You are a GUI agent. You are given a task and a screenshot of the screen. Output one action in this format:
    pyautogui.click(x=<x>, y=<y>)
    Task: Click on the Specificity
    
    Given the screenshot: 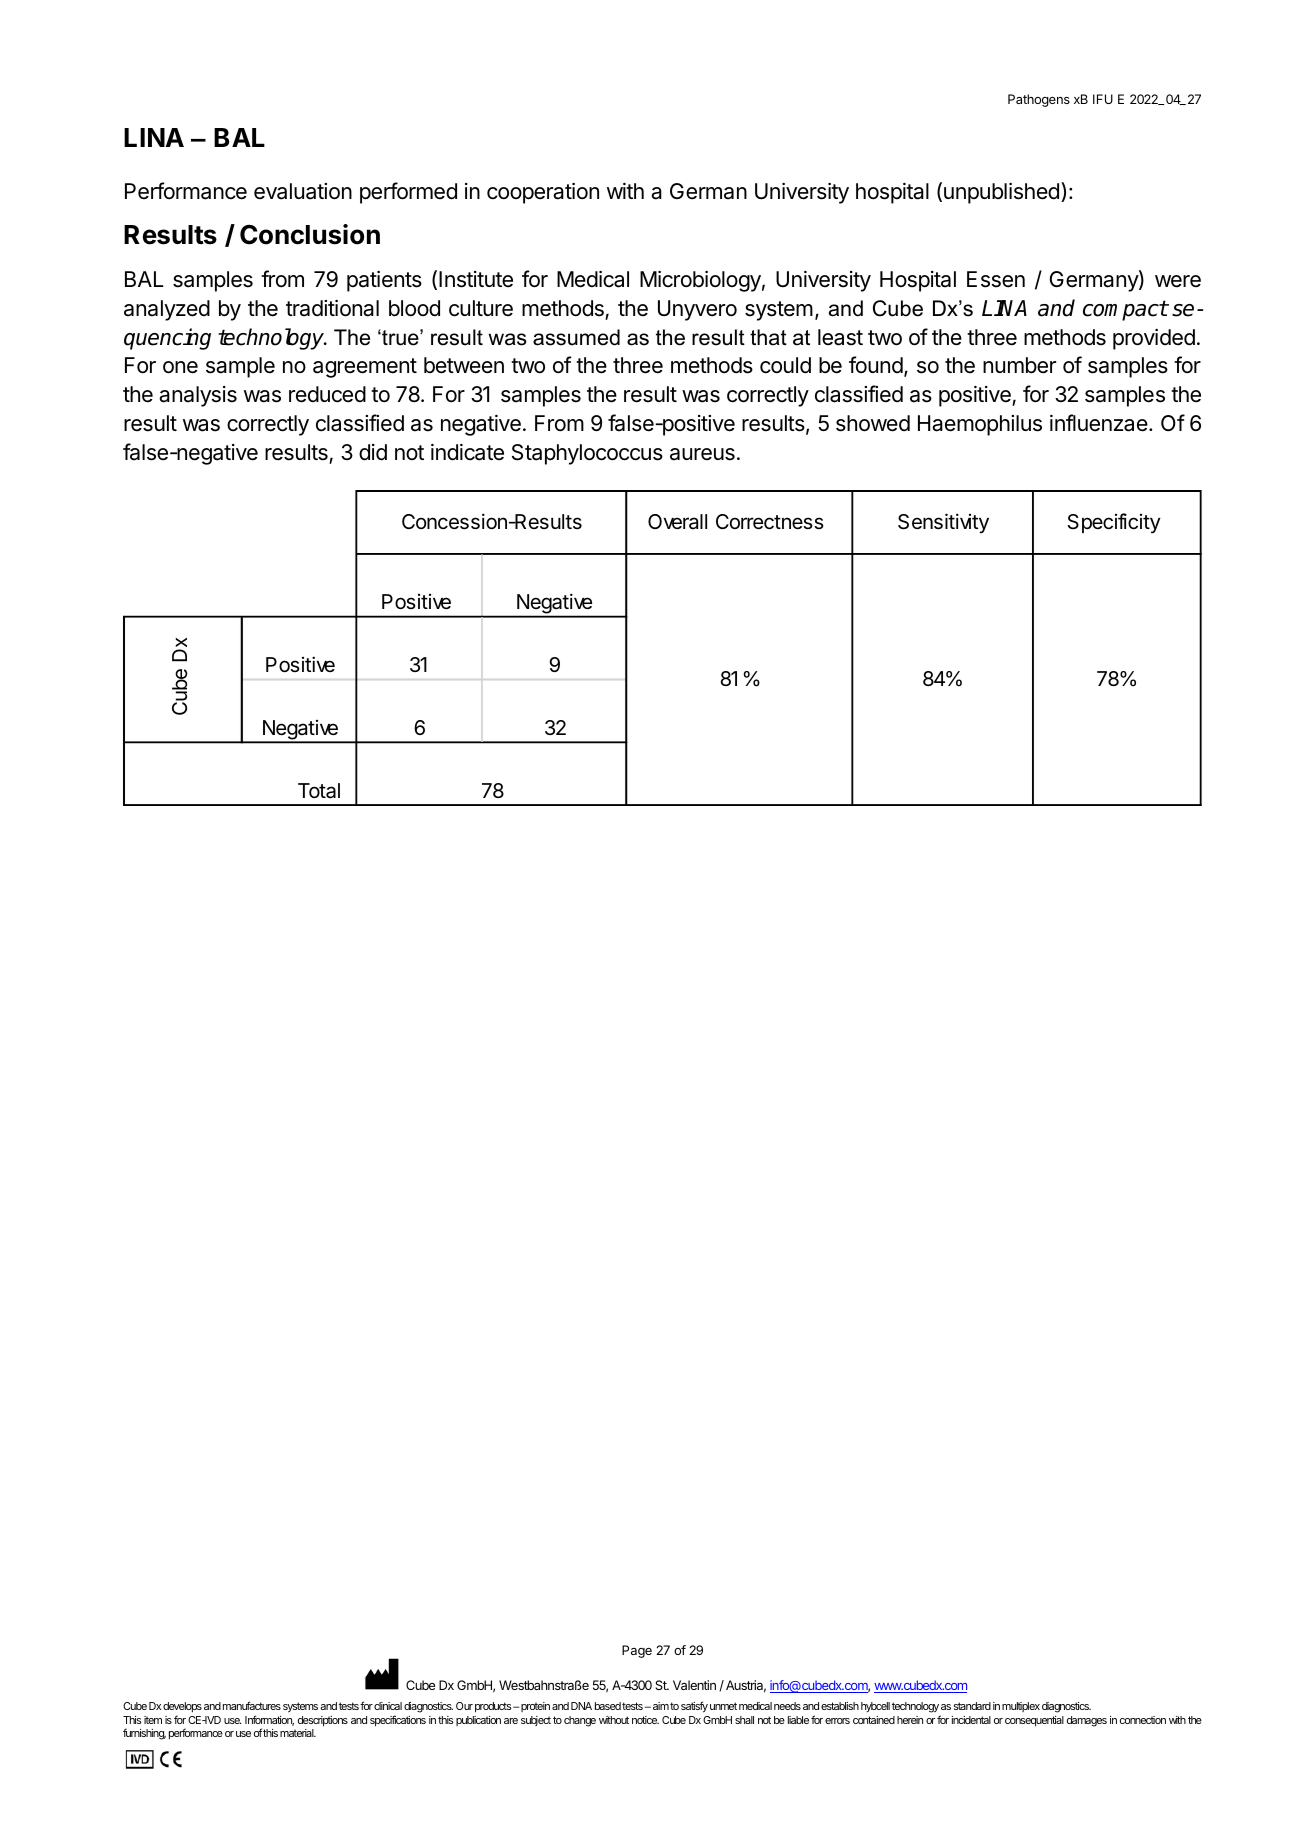 What is the action you would take?
    pyautogui.click(x=1114, y=523)
